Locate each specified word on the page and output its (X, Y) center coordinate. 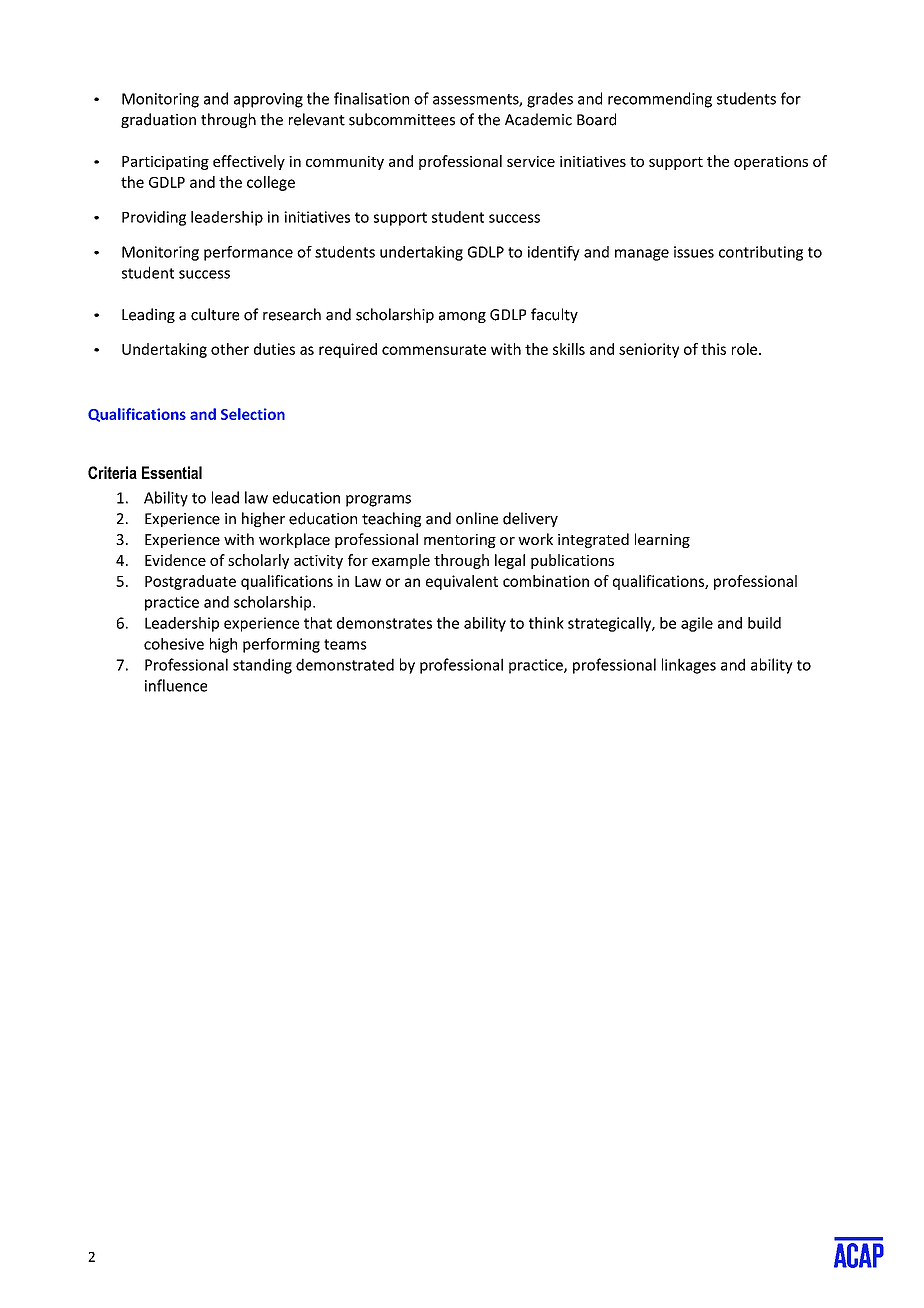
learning (662, 540)
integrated (593, 540)
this (713, 349)
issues (694, 252)
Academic (538, 119)
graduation (158, 120)
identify (554, 253)
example (401, 561)
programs (378, 501)
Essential (172, 472)
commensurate (434, 349)
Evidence (175, 560)
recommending (660, 100)
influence (176, 685)
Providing (154, 218)
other (230, 349)
